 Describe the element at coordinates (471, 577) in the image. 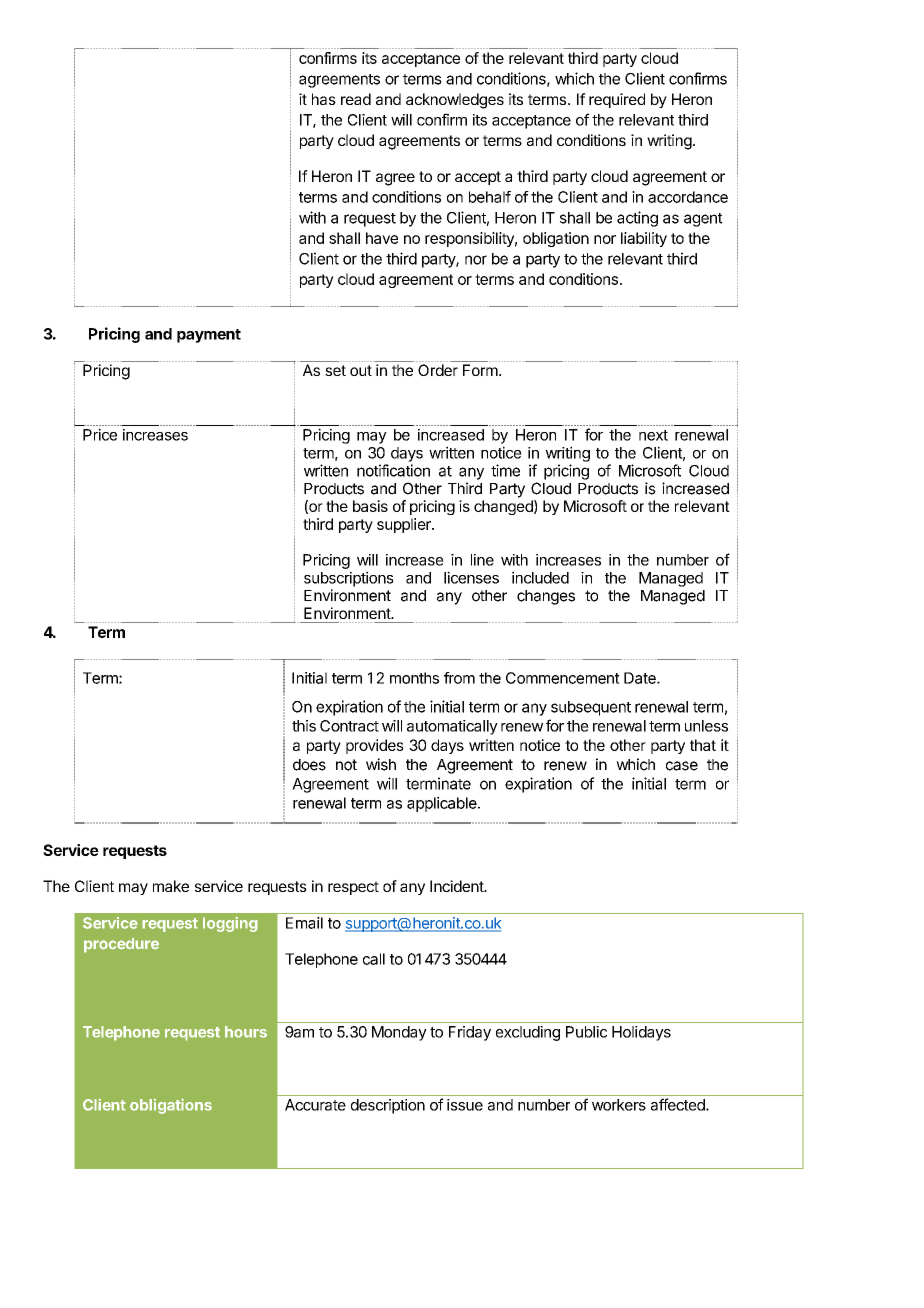

I see `licenses` at that location.
